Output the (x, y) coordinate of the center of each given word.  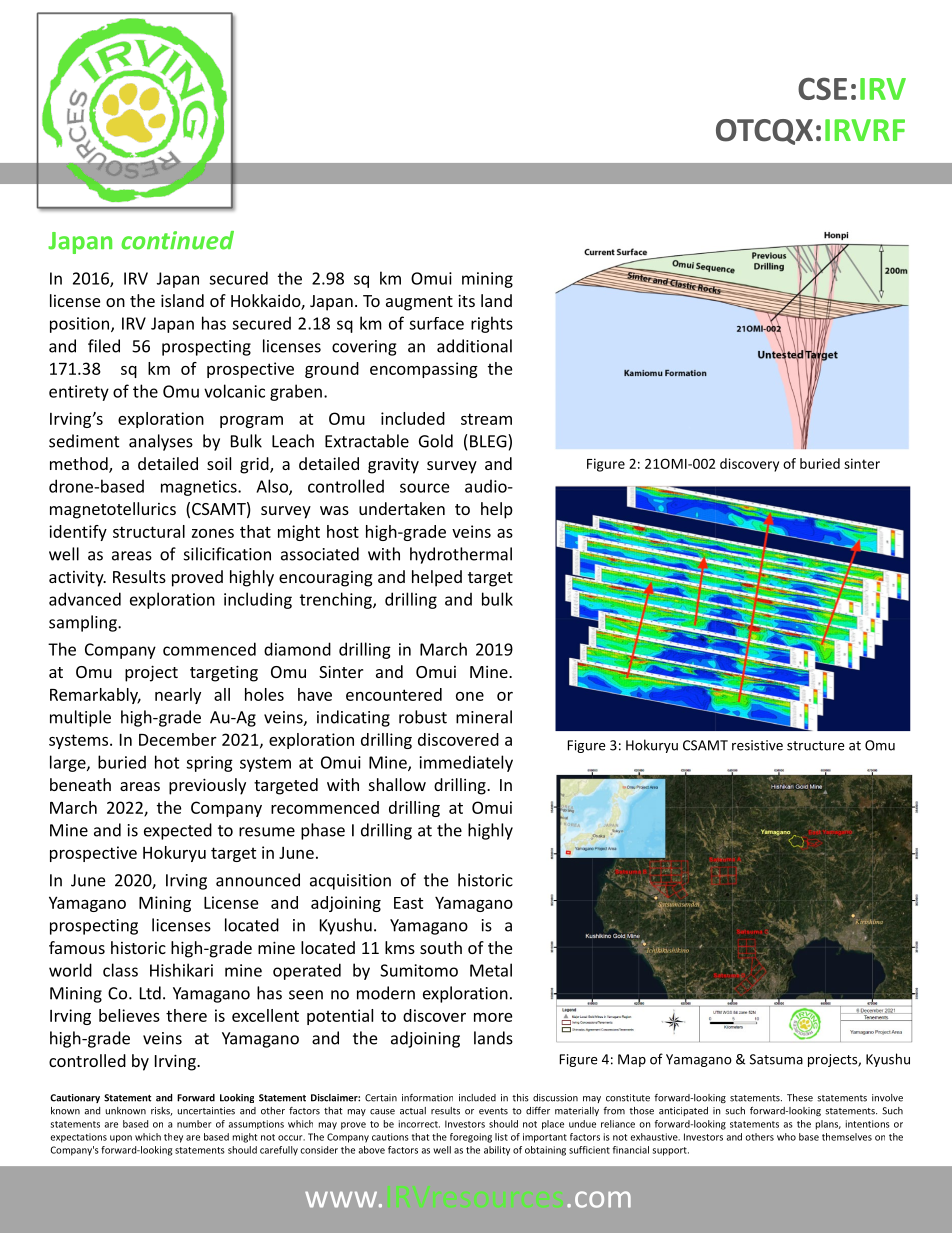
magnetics (200, 488)
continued (177, 240)
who (786, 1137)
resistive (757, 745)
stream (486, 419)
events (493, 1111)
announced (258, 880)
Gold (436, 441)
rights (492, 324)
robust (423, 717)
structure (815, 746)
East (408, 903)
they (173, 1138)
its (466, 300)
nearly (178, 696)
